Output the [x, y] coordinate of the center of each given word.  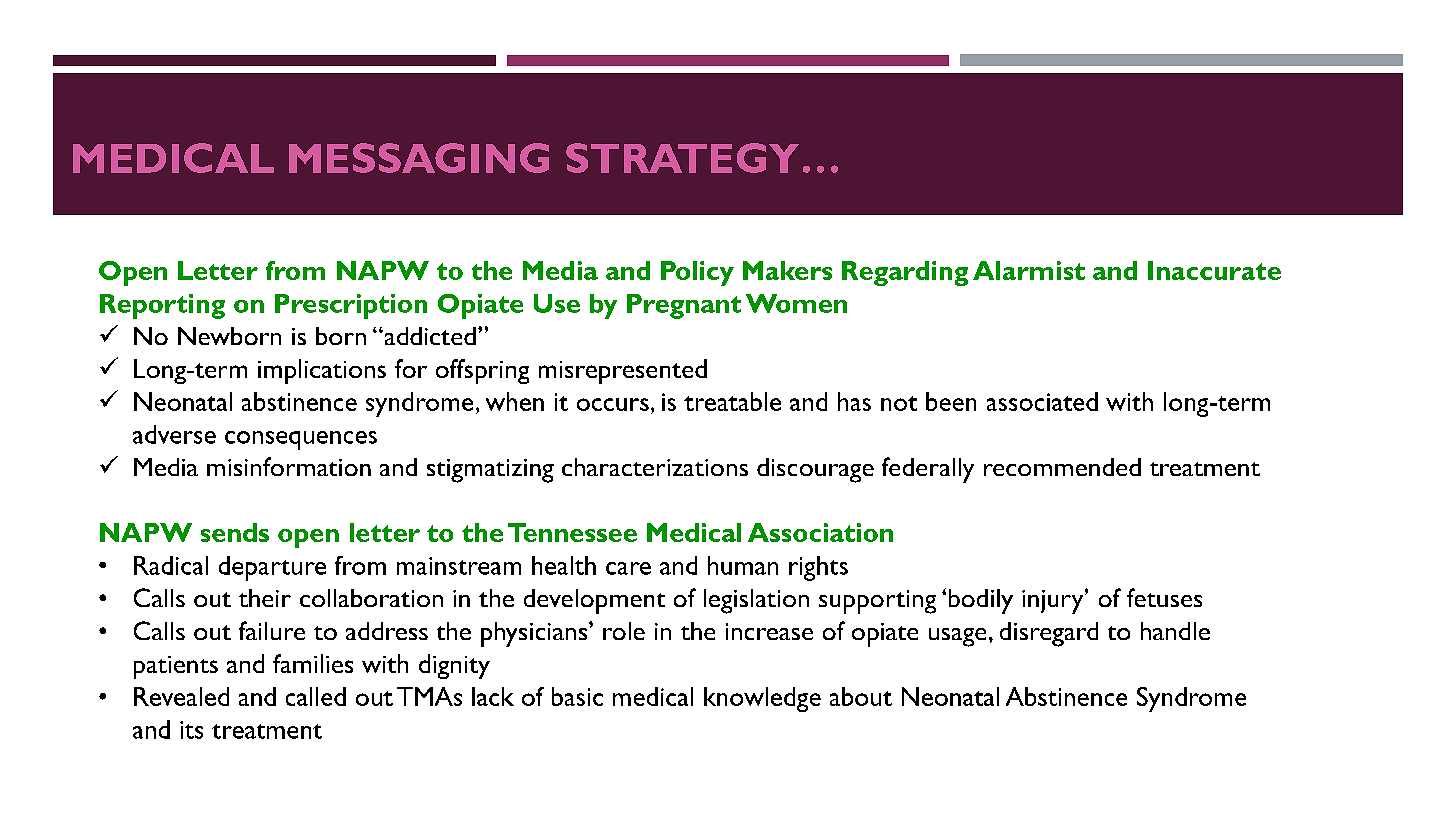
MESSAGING [419, 158]
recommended [1062, 467]
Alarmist [1029, 270]
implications [322, 371]
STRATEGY [682, 158]
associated [1042, 401]
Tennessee [572, 532]
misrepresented [623, 371]
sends [235, 532]
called [316, 696]
